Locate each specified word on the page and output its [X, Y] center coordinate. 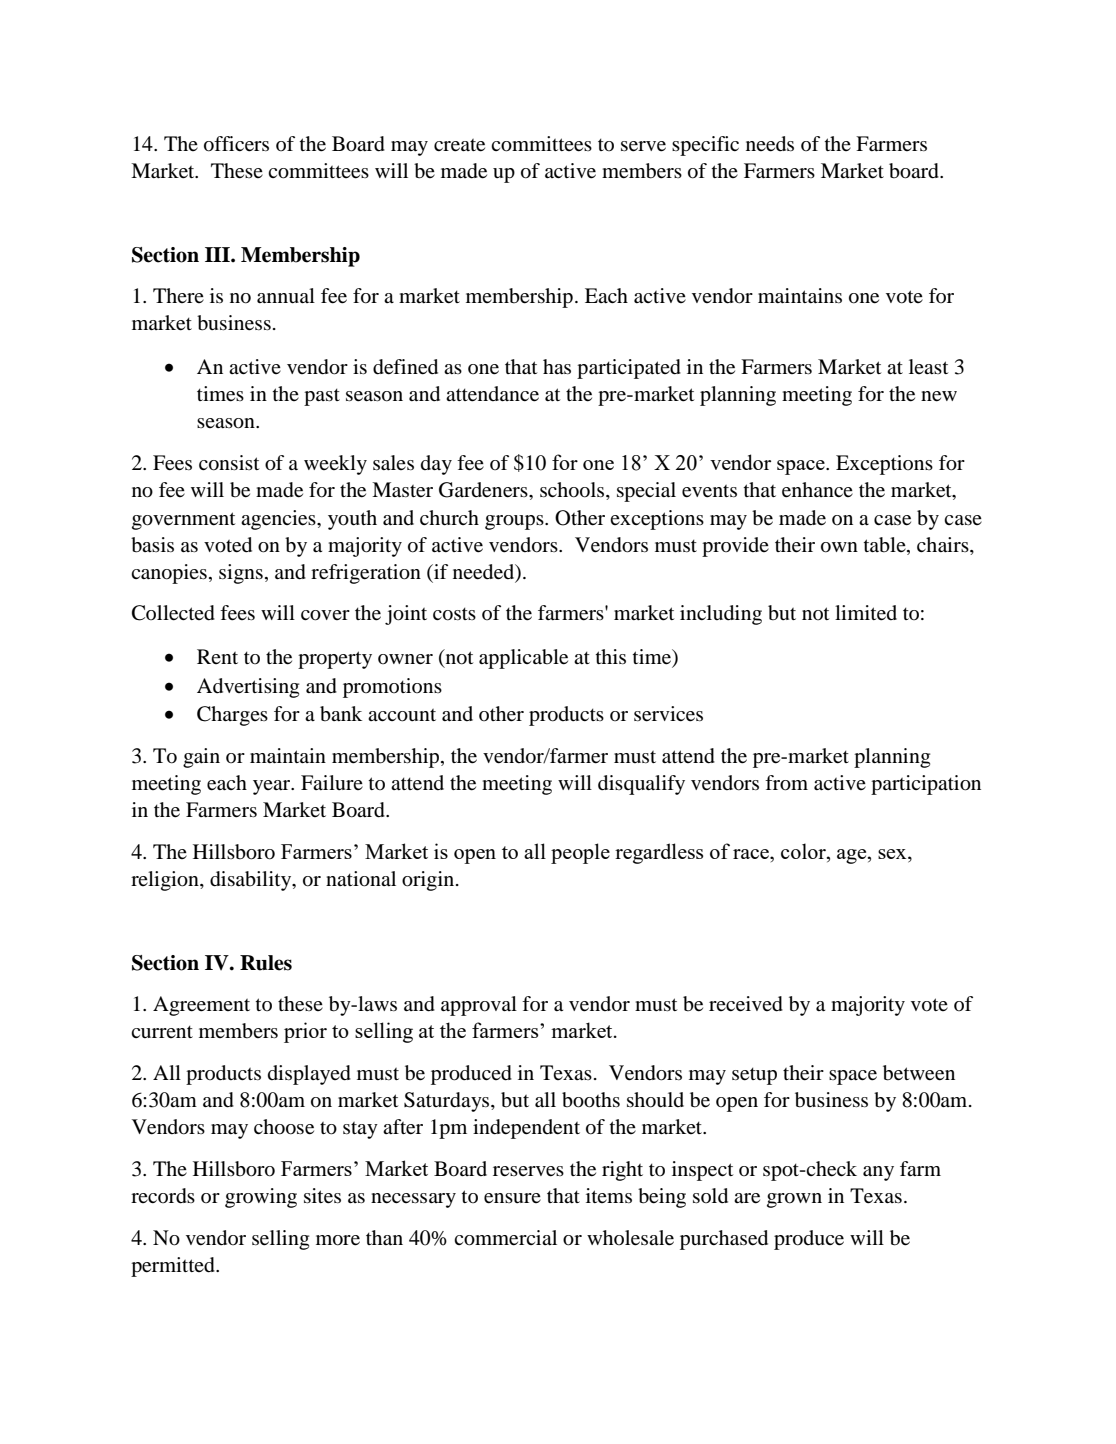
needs [770, 144]
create [459, 145]
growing [261, 1198]
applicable [523, 659]
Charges [232, 716]
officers [236, 144]
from [786, 783]
